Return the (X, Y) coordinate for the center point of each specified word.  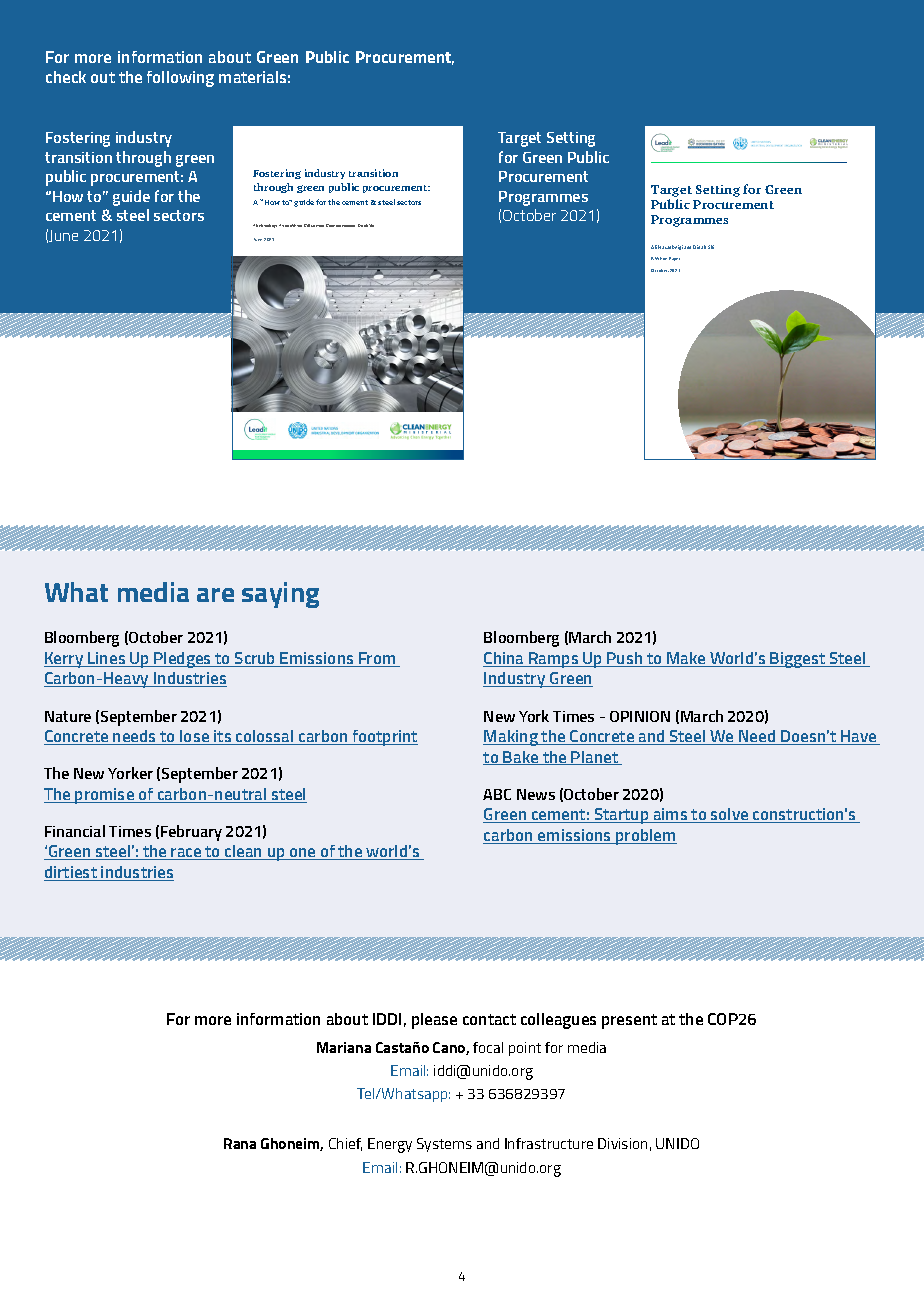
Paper (674, 259)
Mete (320, 226)
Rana (240, 1143)
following (180, 79)
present (629, 1021)
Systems (444, 1145)
